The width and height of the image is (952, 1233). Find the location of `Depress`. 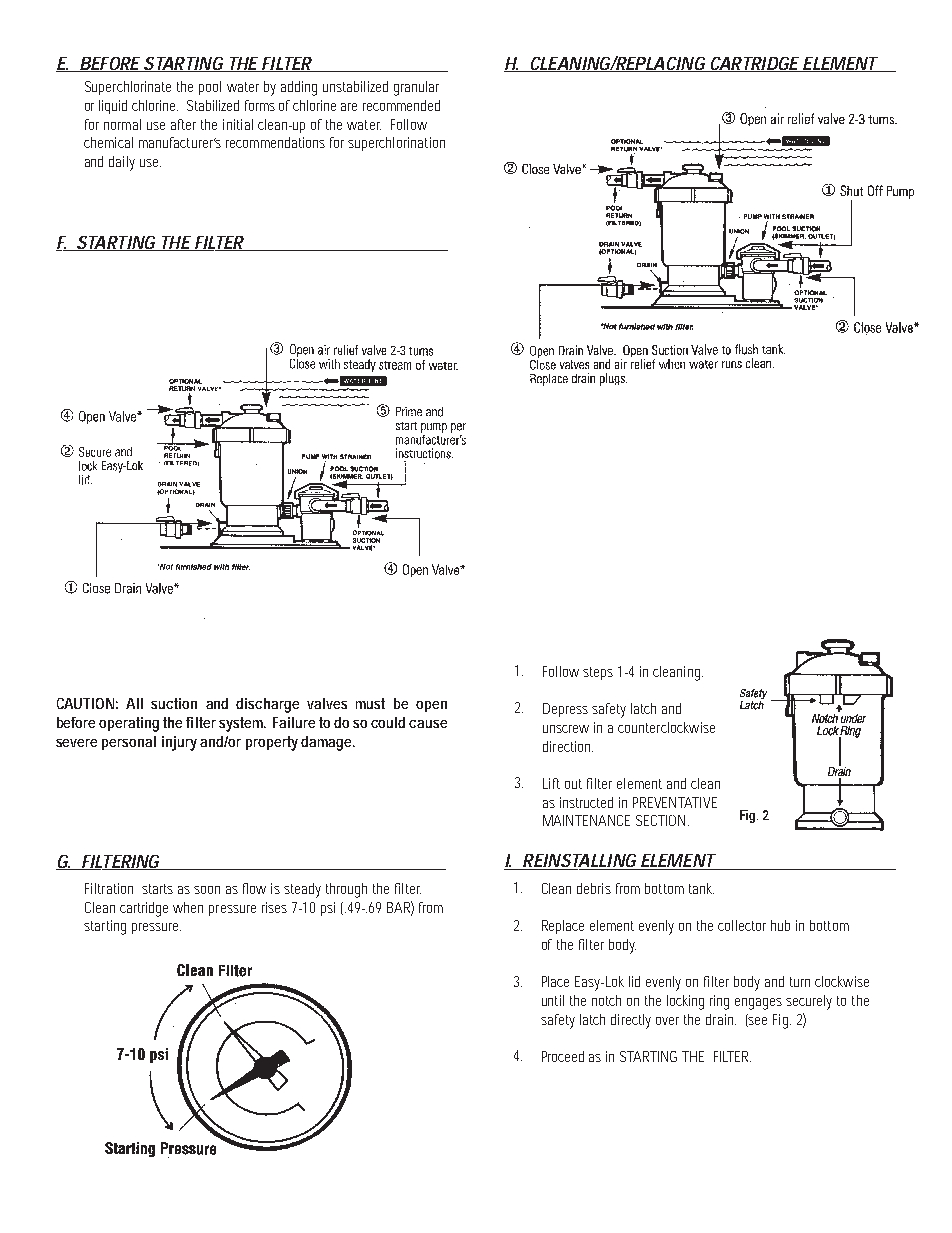

Depress is located at coordinates (565, 710).
